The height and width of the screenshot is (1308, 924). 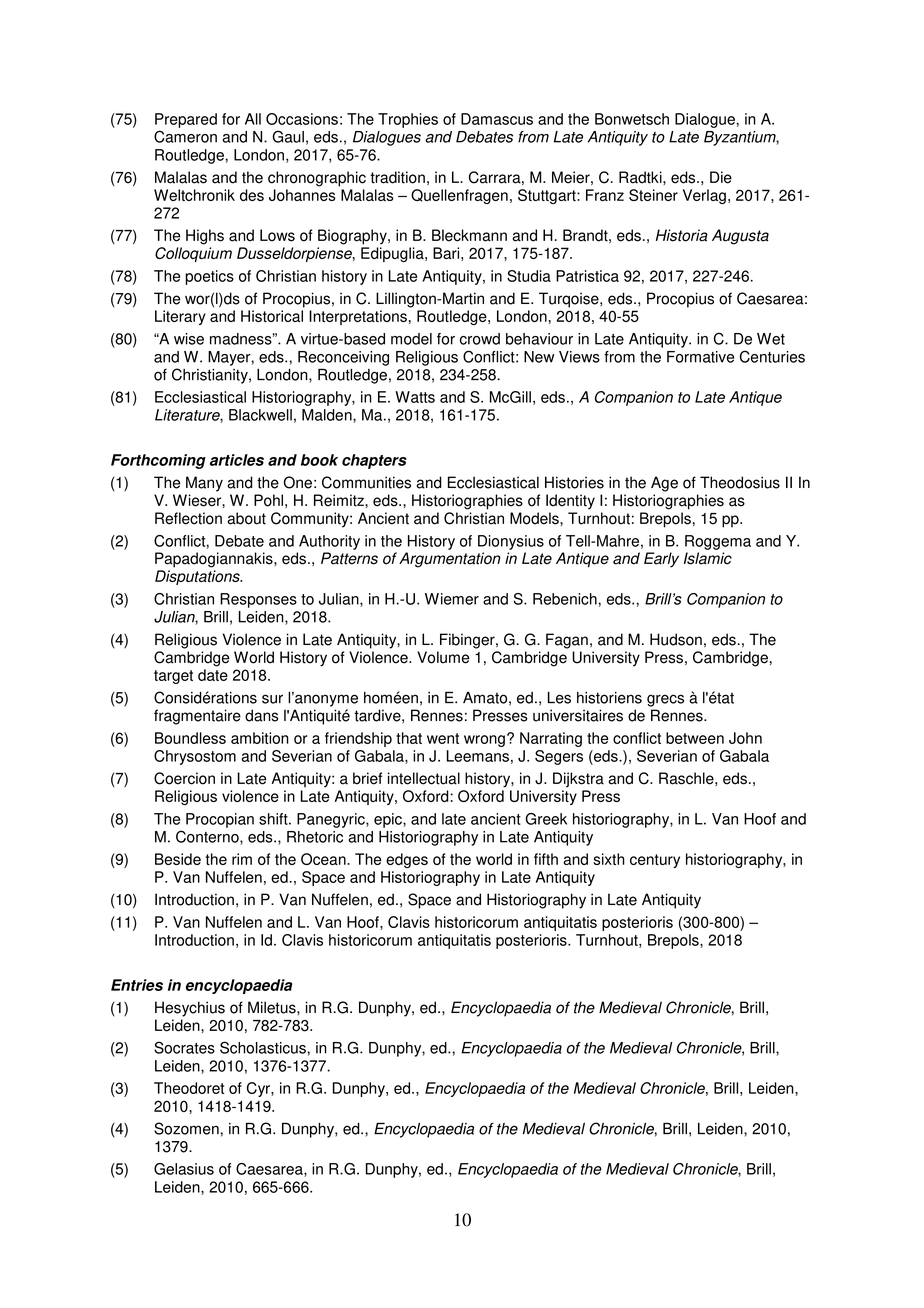 I want to click on Cyr, so click(x=259, y=1089).
